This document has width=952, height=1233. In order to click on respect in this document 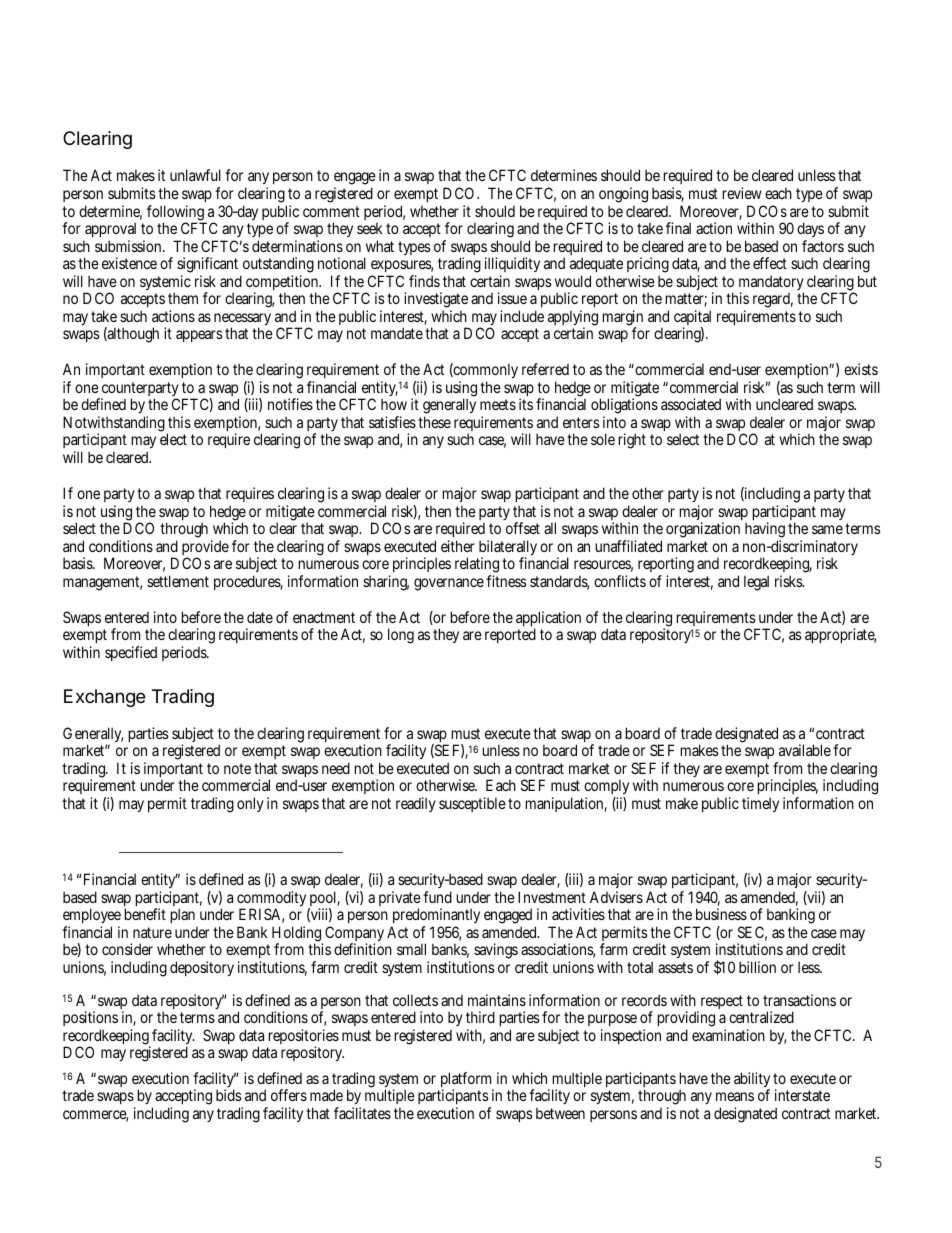, I will do `click(720, 1003)`.
